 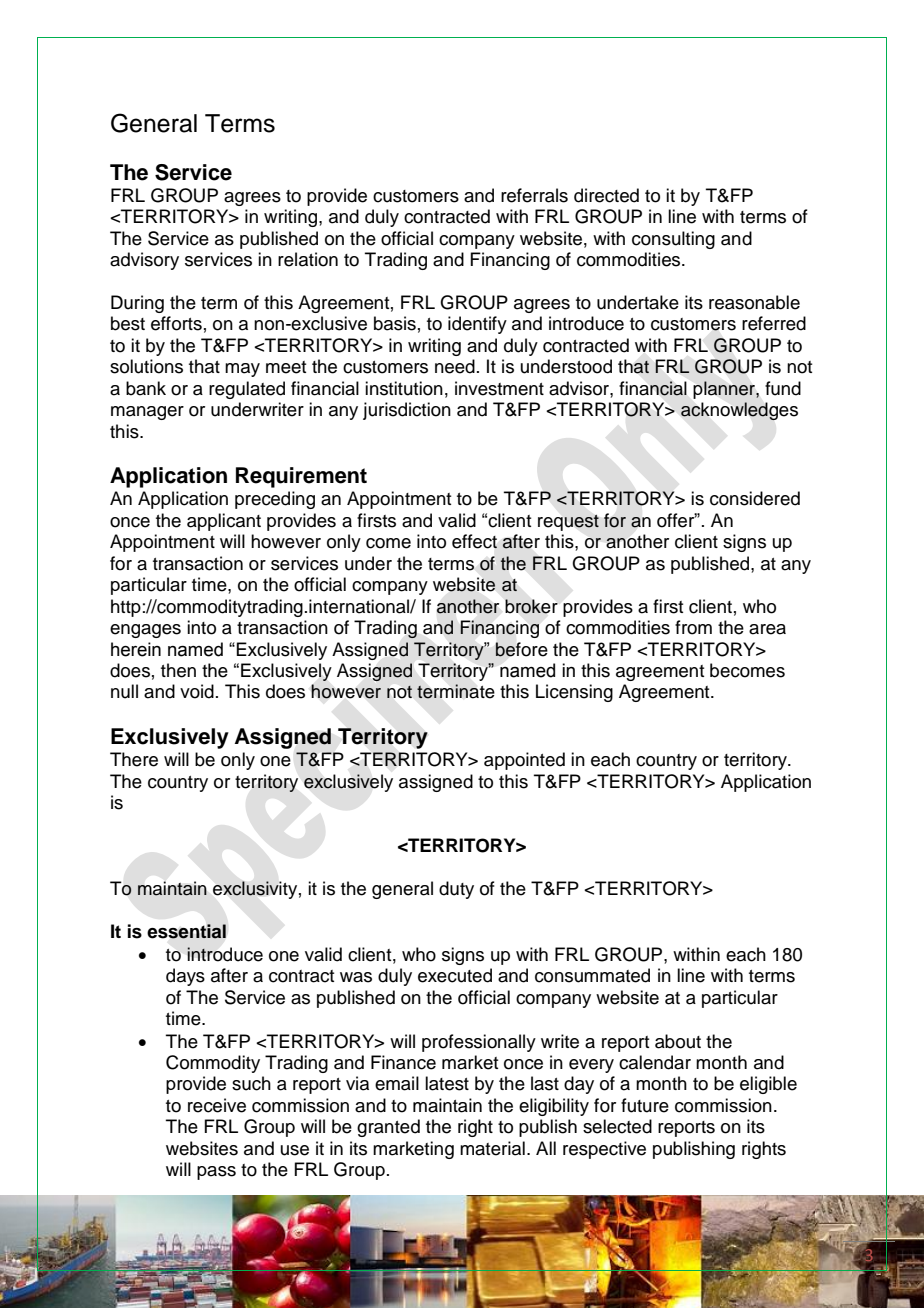 I want to click on from, so click(x=693, y=627).
